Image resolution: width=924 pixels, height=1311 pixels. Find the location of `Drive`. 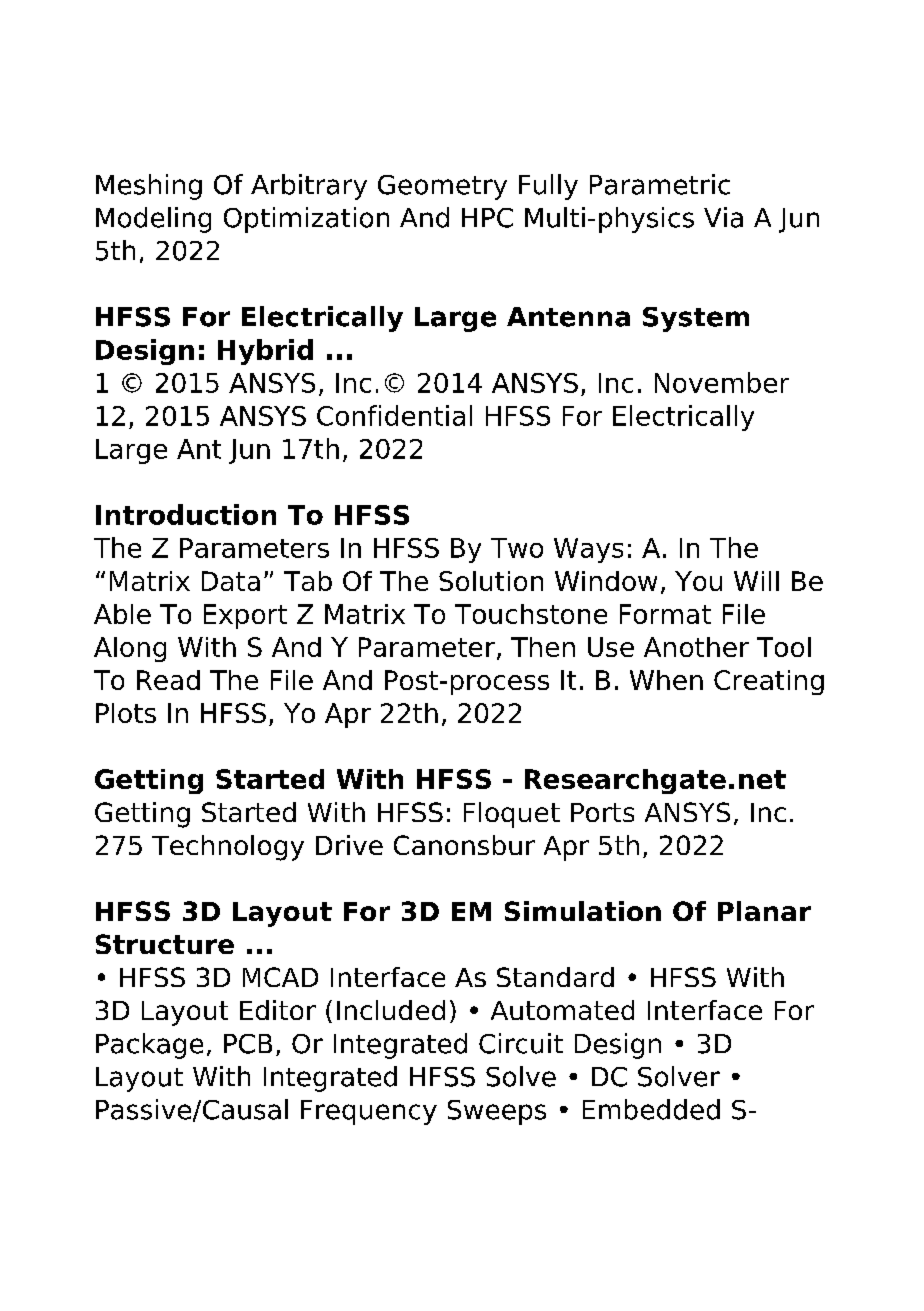

Drive is located at coordinates (349, 845).
